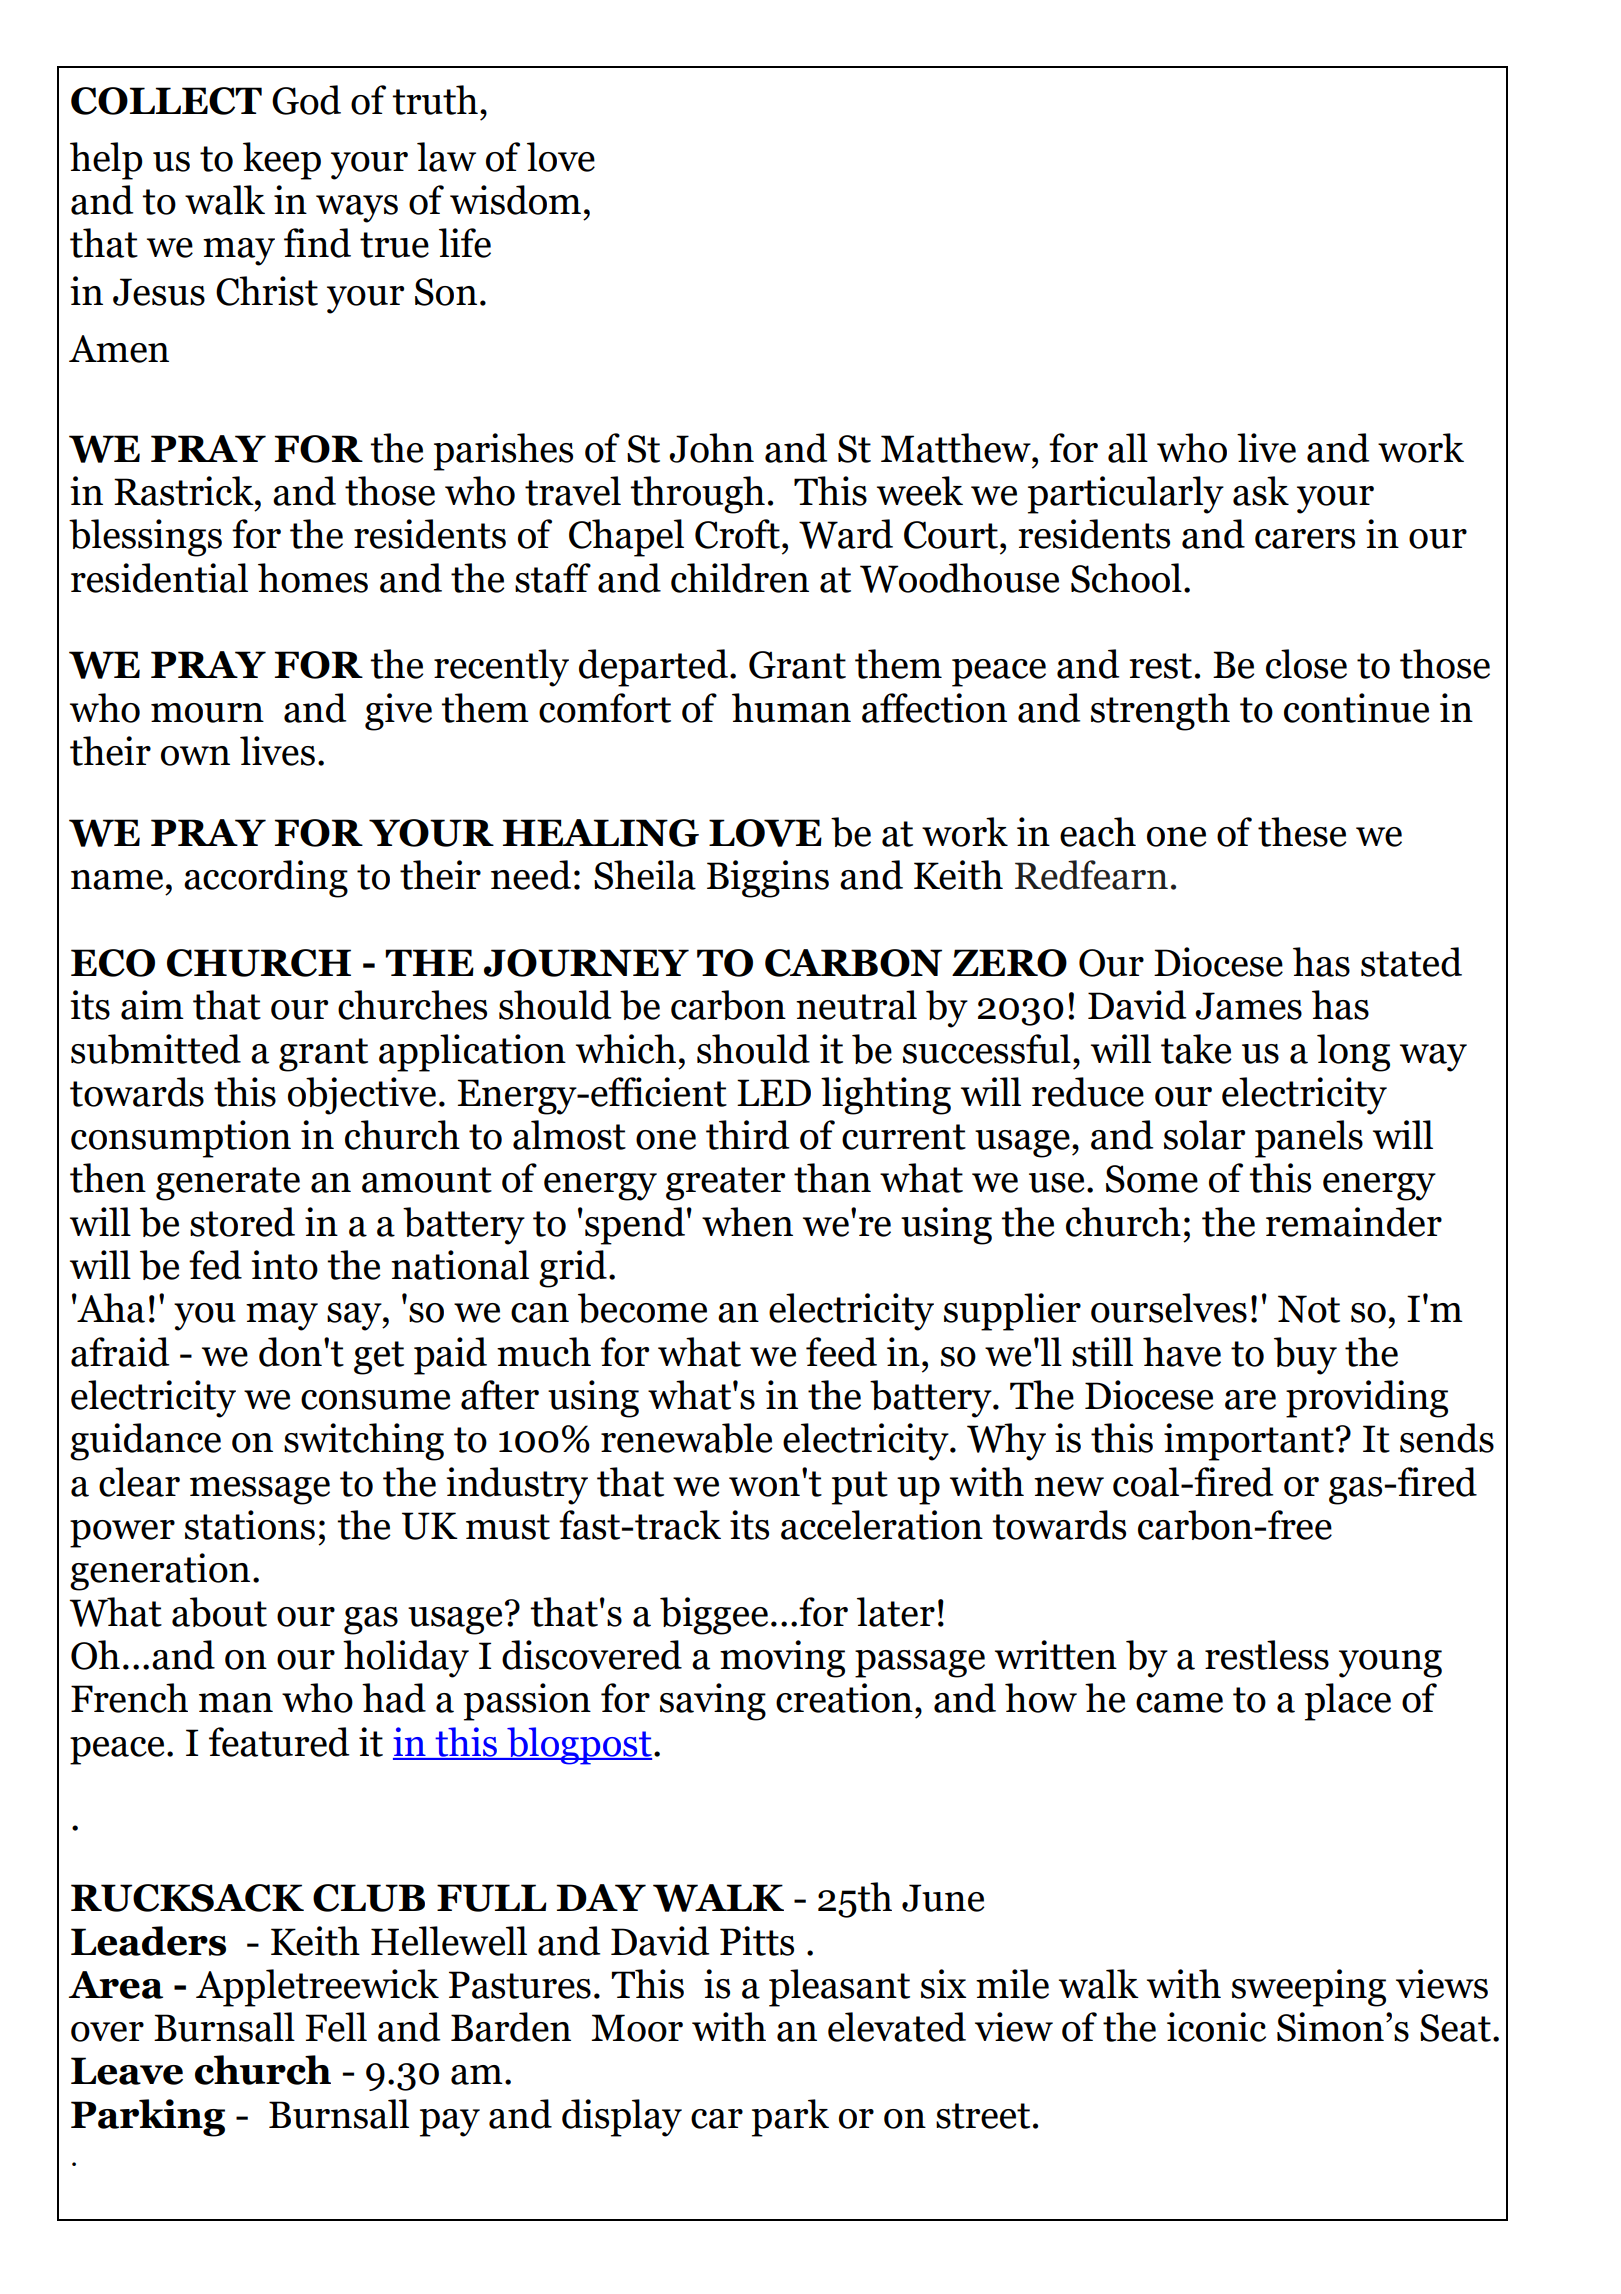 This screenshot has width=1621, height=2294. Describe the element at coordinates (768, 879) in the screenshot. I see `Biggins` at that location.
